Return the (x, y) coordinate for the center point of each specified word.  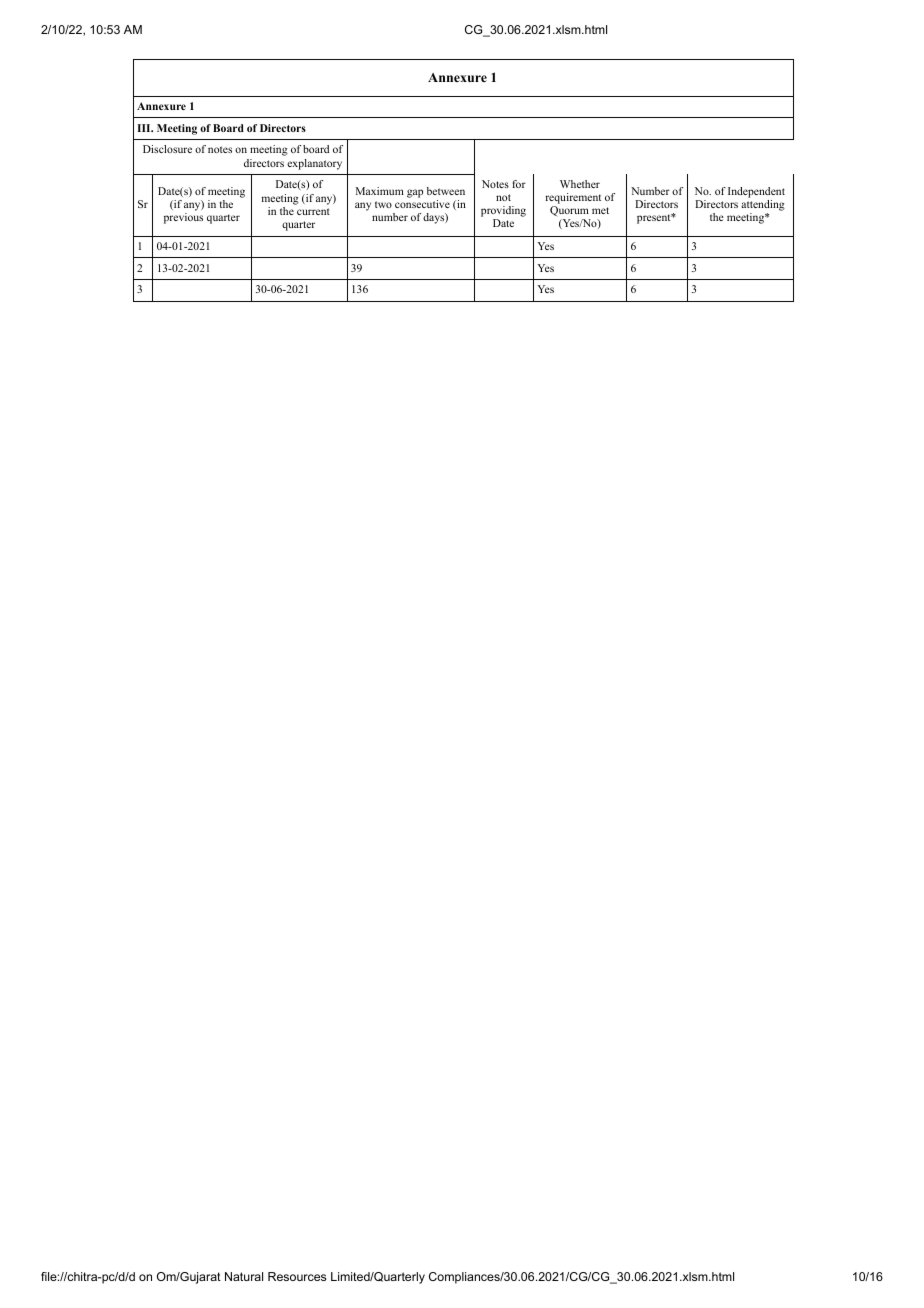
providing (503, 213)
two (383, 204)
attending (763, 205)
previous (183, 218)
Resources (297, 1276)
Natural (244, 1276)
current (313, 211)
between (446, 191)
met (600, 210)
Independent (756, 192)
